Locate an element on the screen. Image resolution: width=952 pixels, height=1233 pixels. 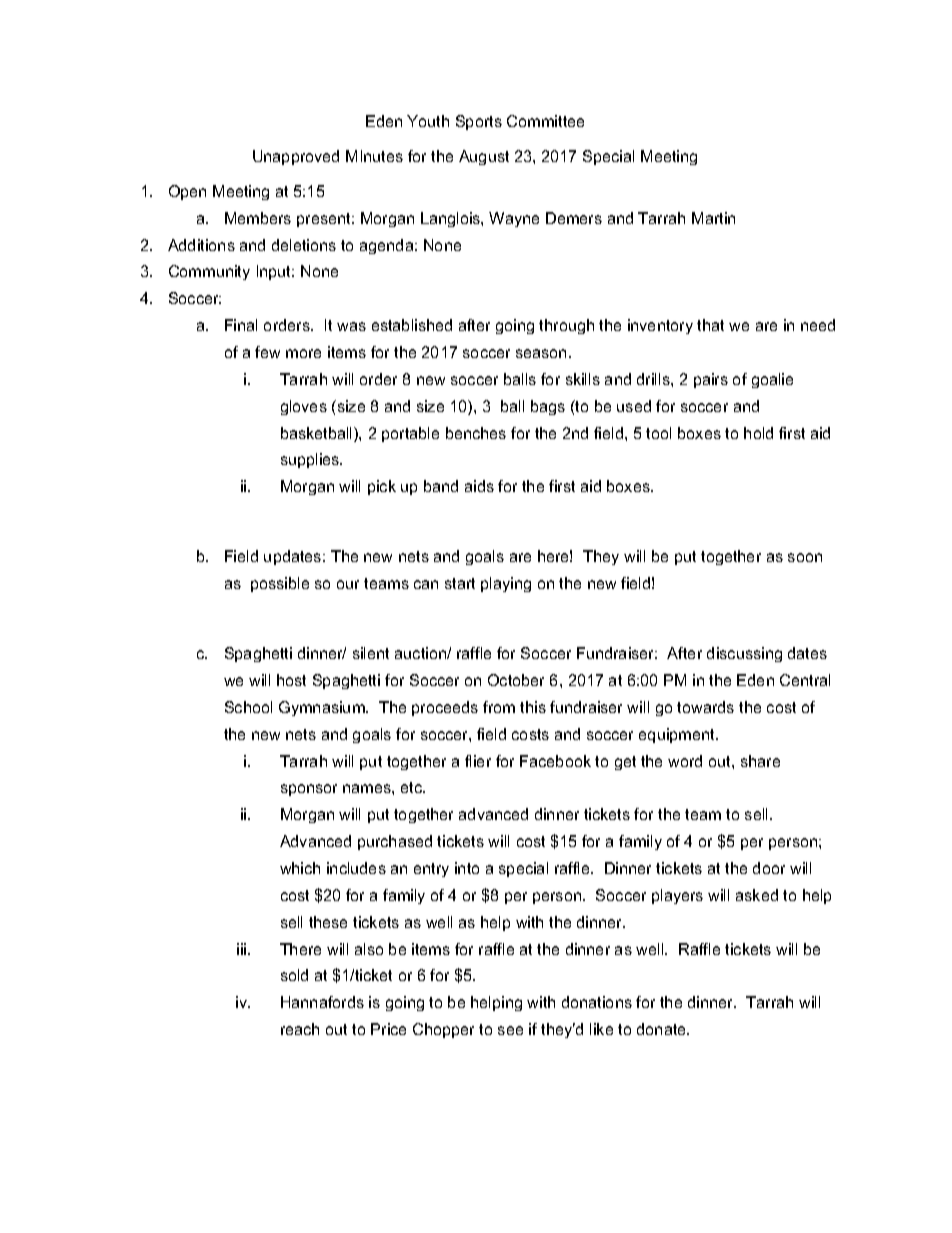
Martin is located at coordinates (713, 218).
